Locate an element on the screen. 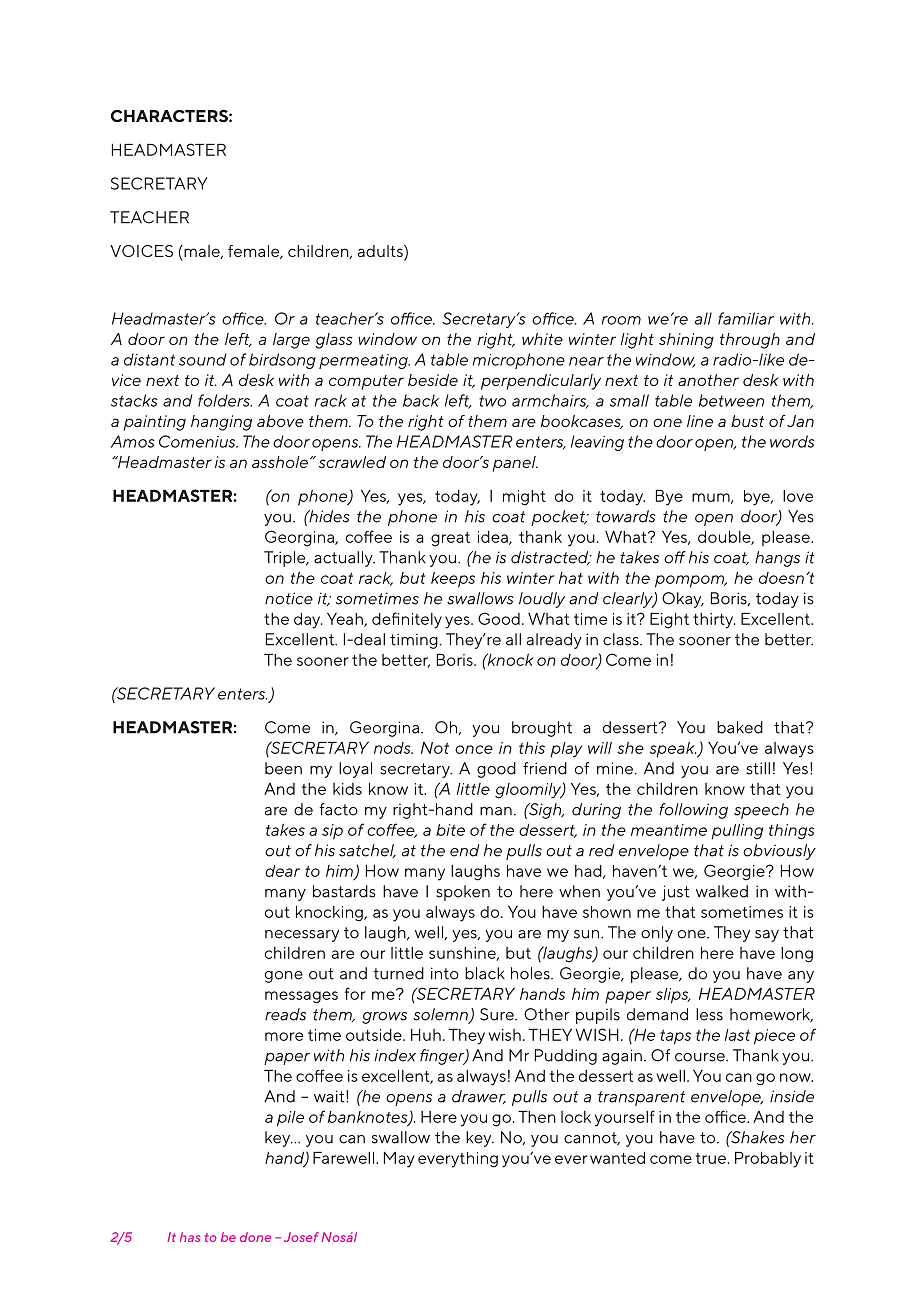  adults is located at coordinates (381, 252).
